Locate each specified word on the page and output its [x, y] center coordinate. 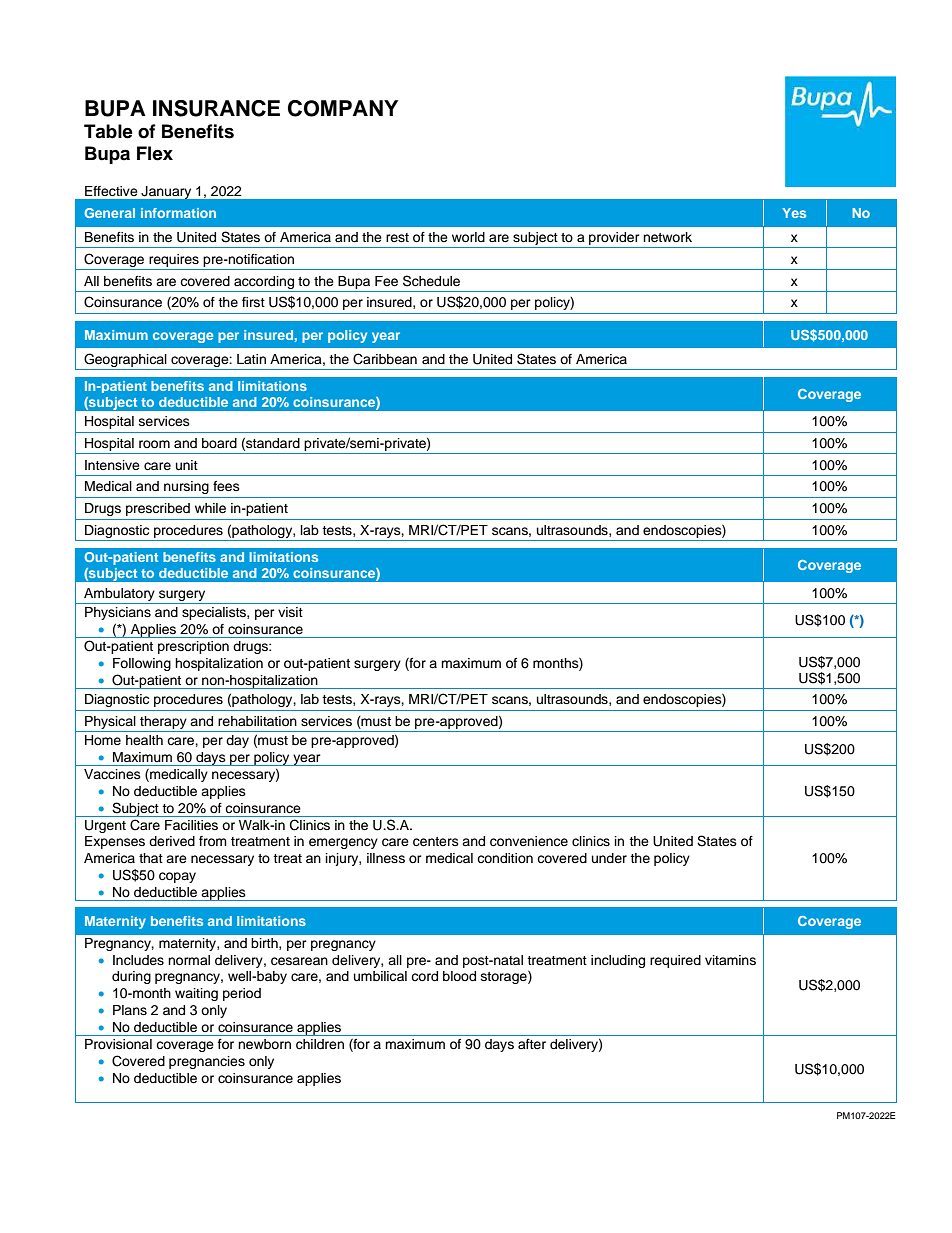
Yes [794, 213]
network [667, 237]
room [154, 444]
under [609, 858]
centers [436, 842]
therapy [163, 722]
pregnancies [207, 1062]
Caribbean [385, 359]
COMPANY [343, 108]
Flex [155, 153]
